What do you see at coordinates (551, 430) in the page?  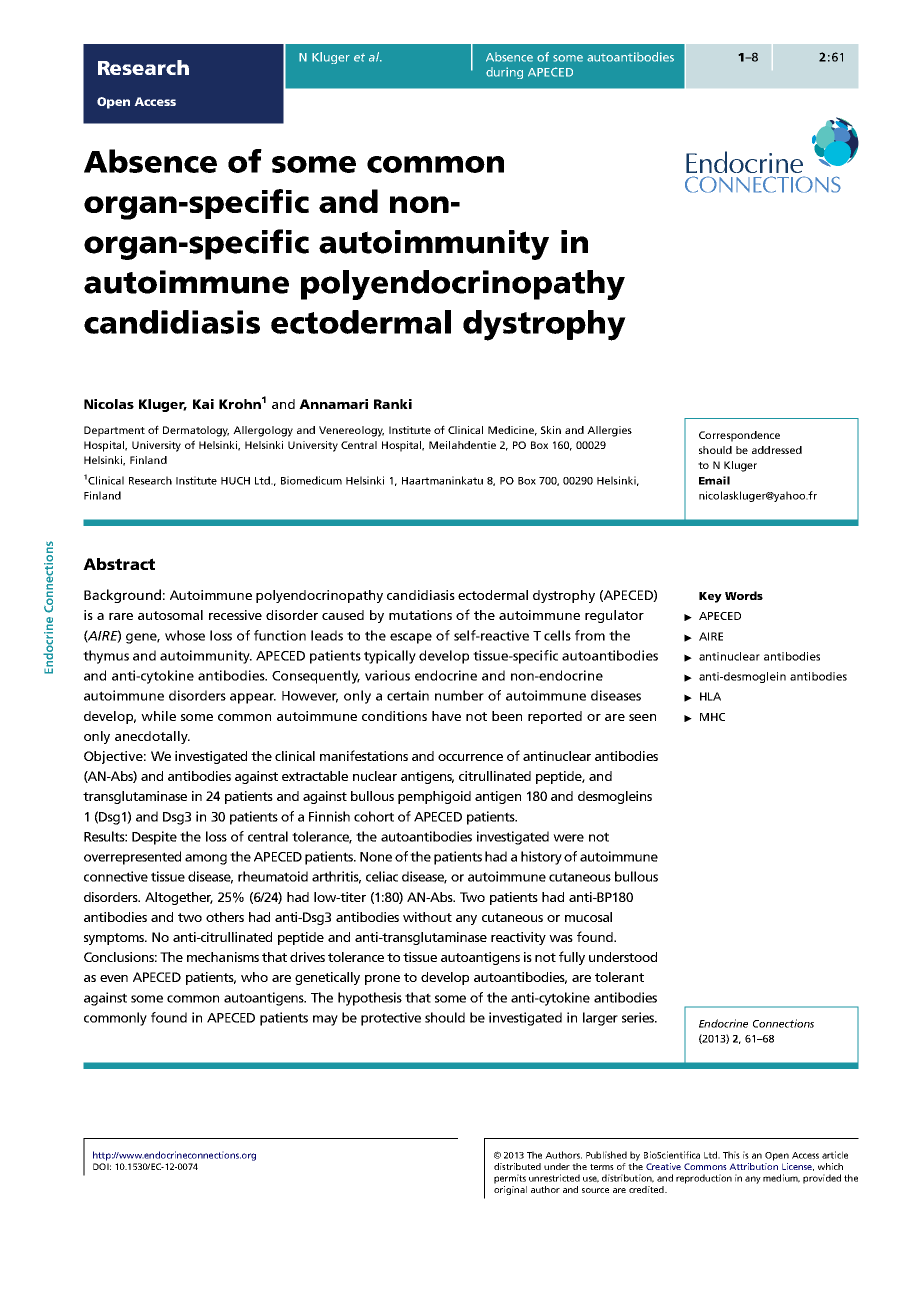 I see `Skin` at bounding box center [551, 430].
